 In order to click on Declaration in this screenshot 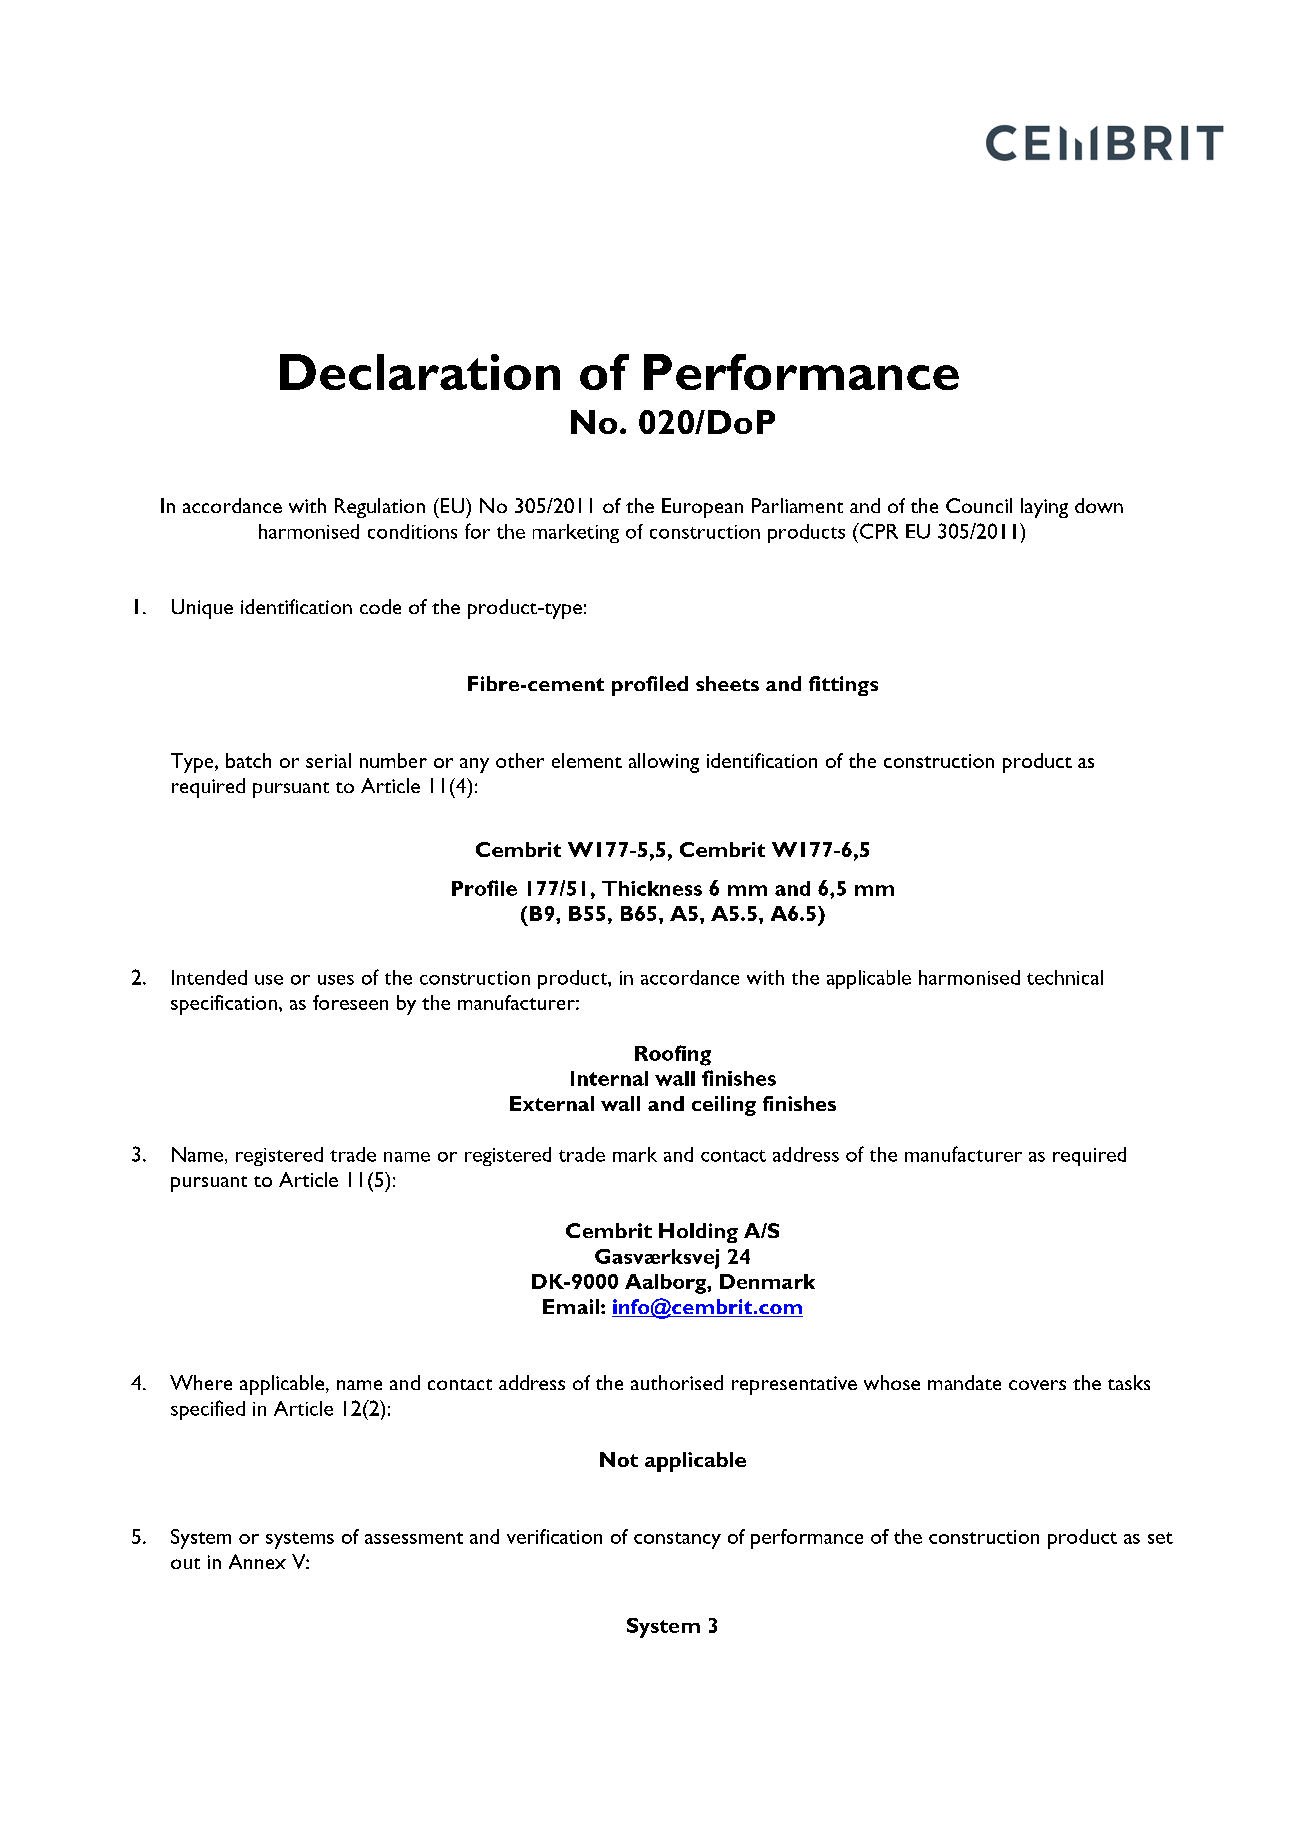, I will do `click(420, 372)`.
